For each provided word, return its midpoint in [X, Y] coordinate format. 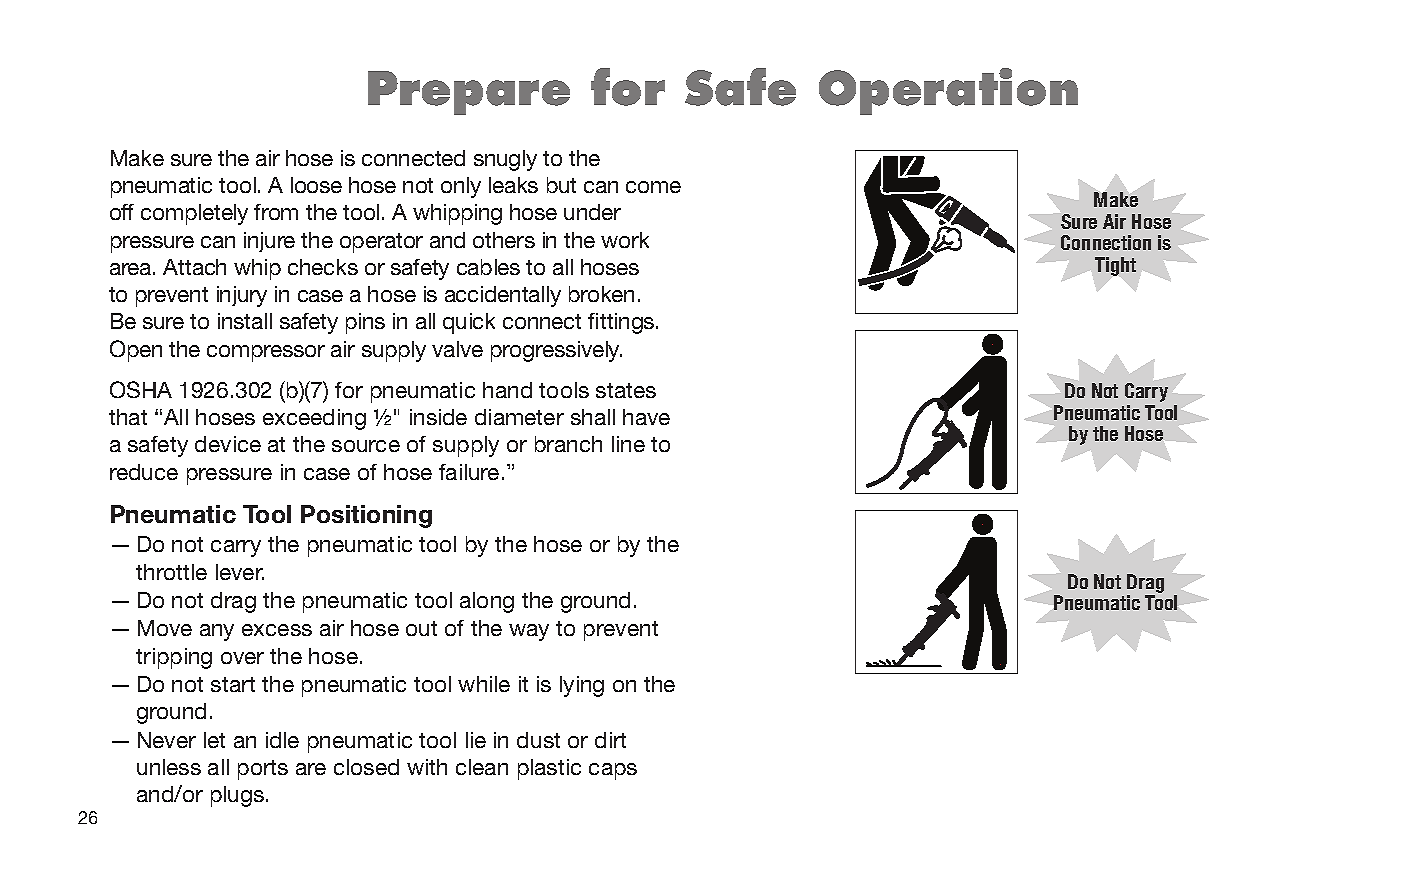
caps [613, 771]
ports [263, 770]
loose [316, 185]
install [245, 321]
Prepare [469, 93]
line [628, 444]
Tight [1115, 266]
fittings [622, 323]
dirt [610, 740]
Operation [948, 91]
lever [240, 572]
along [487, 602]
